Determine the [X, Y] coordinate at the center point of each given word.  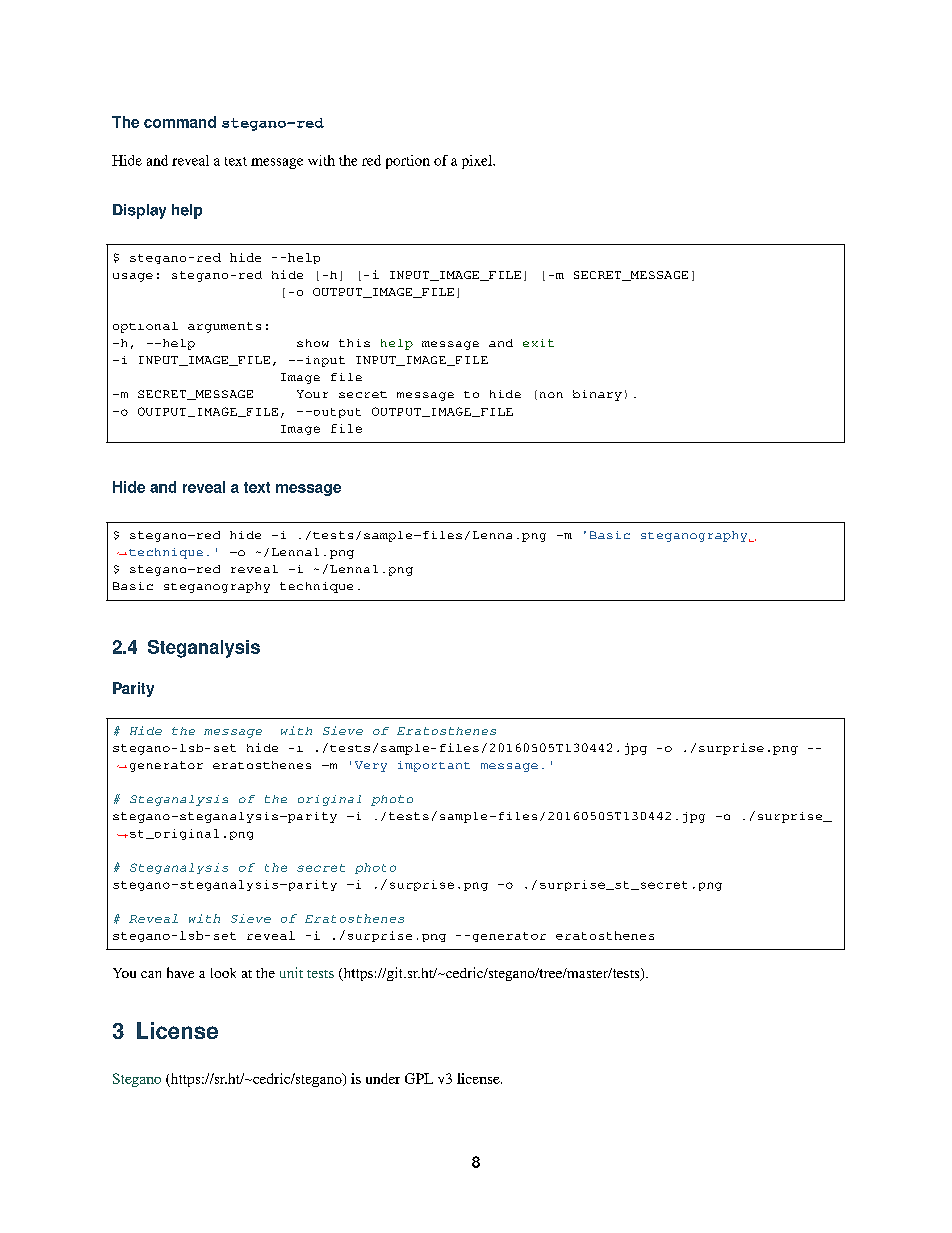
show [313, 343]
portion [408, 162]
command [180, 122]
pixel [478, 162]
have [180, 972]
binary [597, 395]
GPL [419, 1078]
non [551, 395]
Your [312, 394]
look [223, 973]
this [354, 343]
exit [538, 343]
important [434, 766]
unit [291, 972]
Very [371, 766]
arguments [224, 327]
